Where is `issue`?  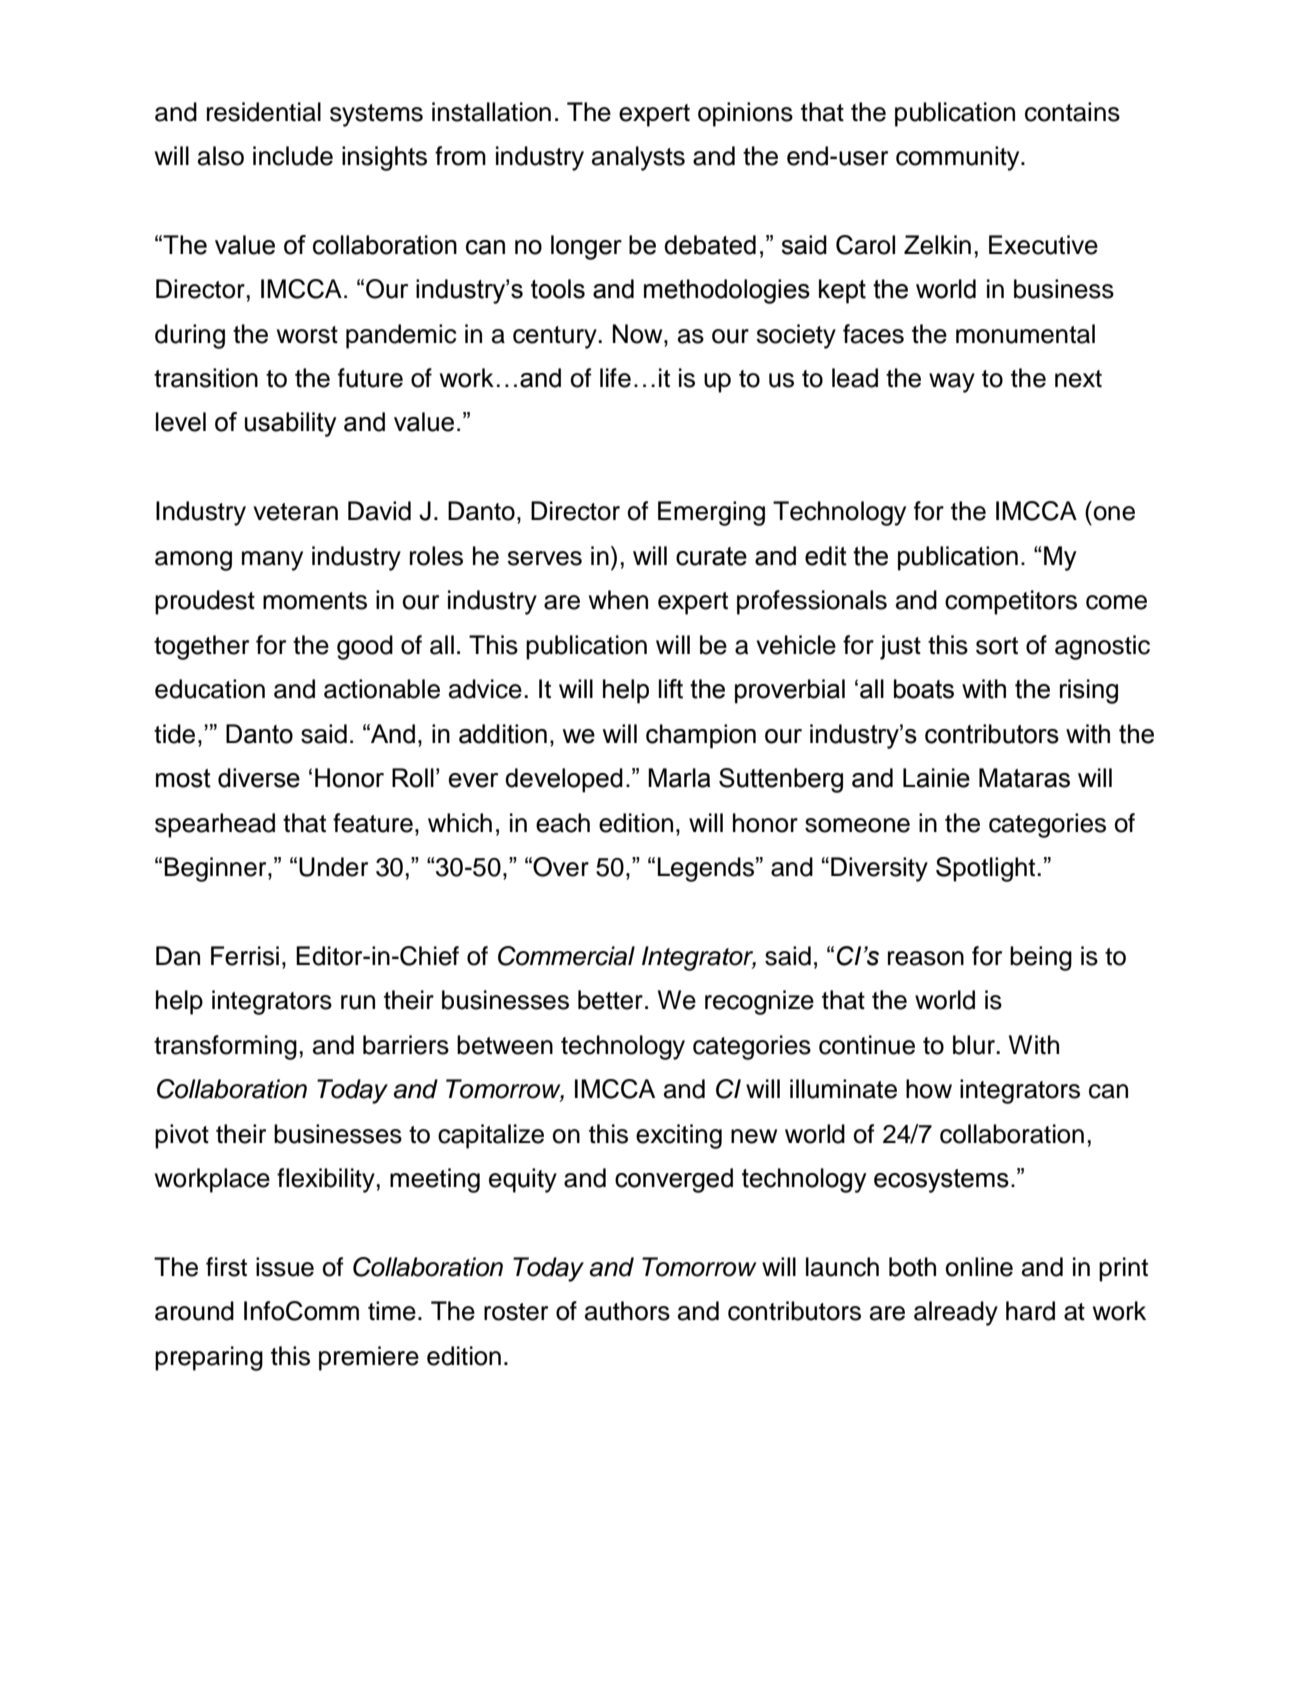 issue is located at coordinates (285, 1267).
